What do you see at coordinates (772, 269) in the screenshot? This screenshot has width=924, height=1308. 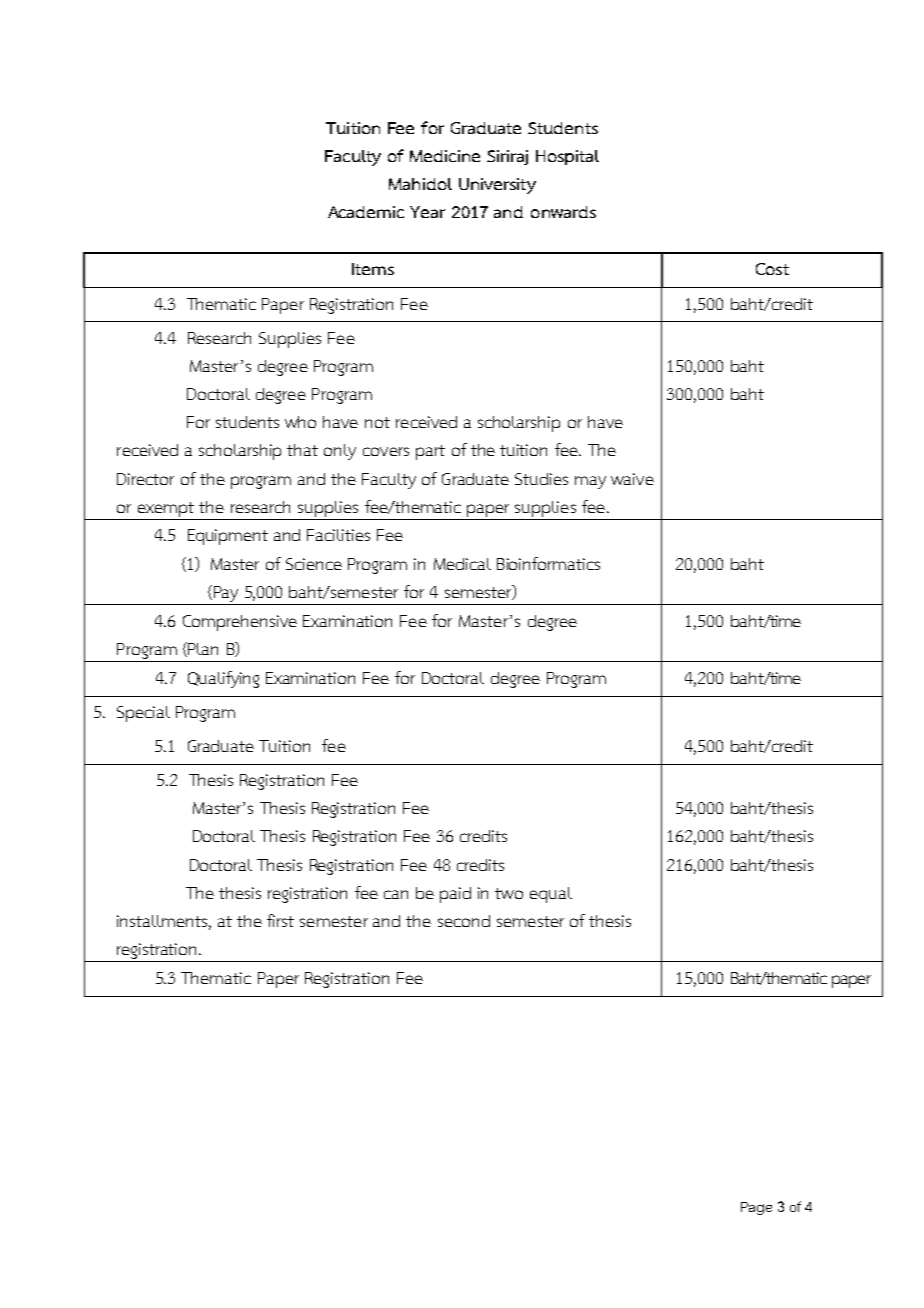 I see `Cost` at bounding box center [772, 269].
